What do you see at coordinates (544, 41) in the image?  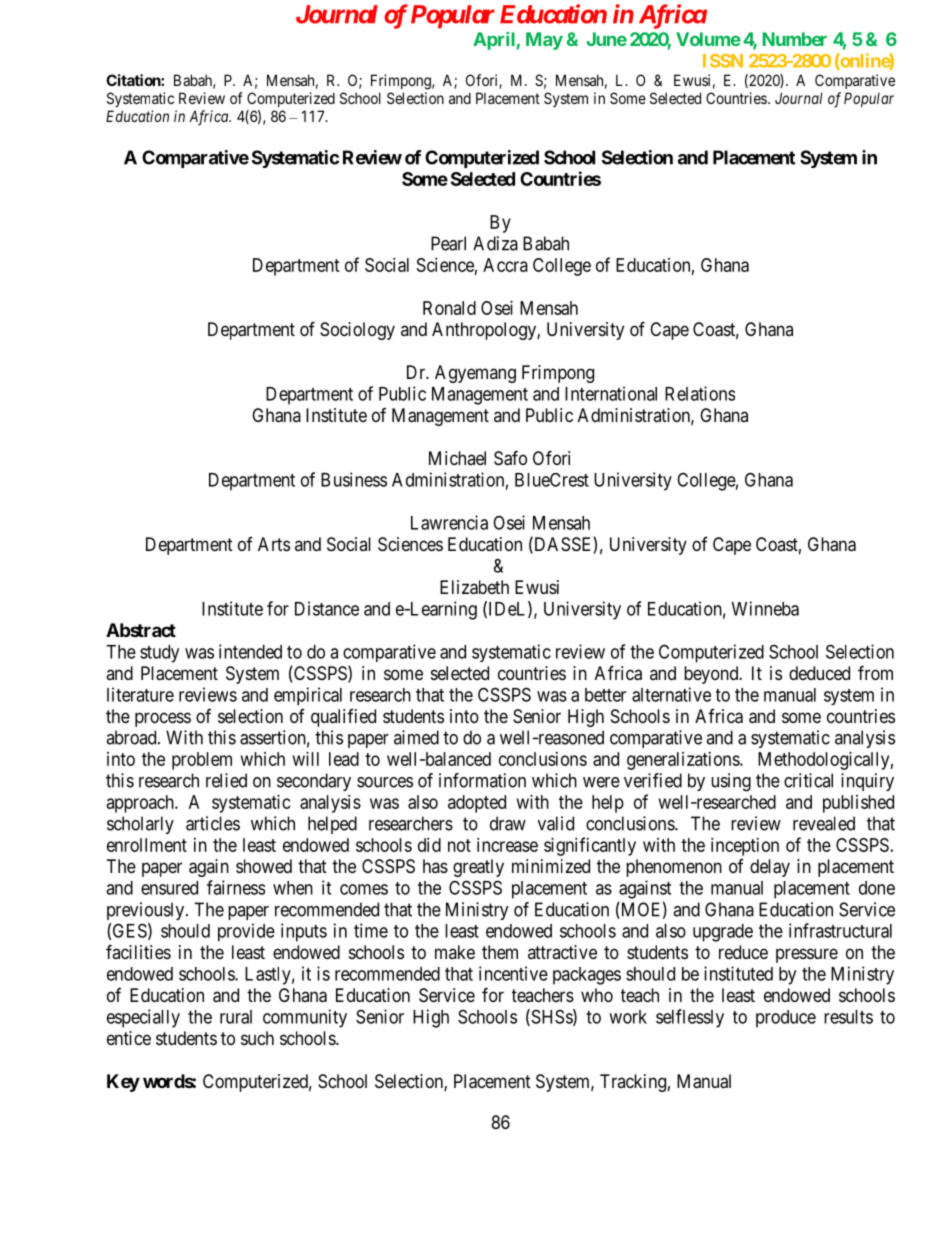 I see `May` at bounding box center [544, 41].
